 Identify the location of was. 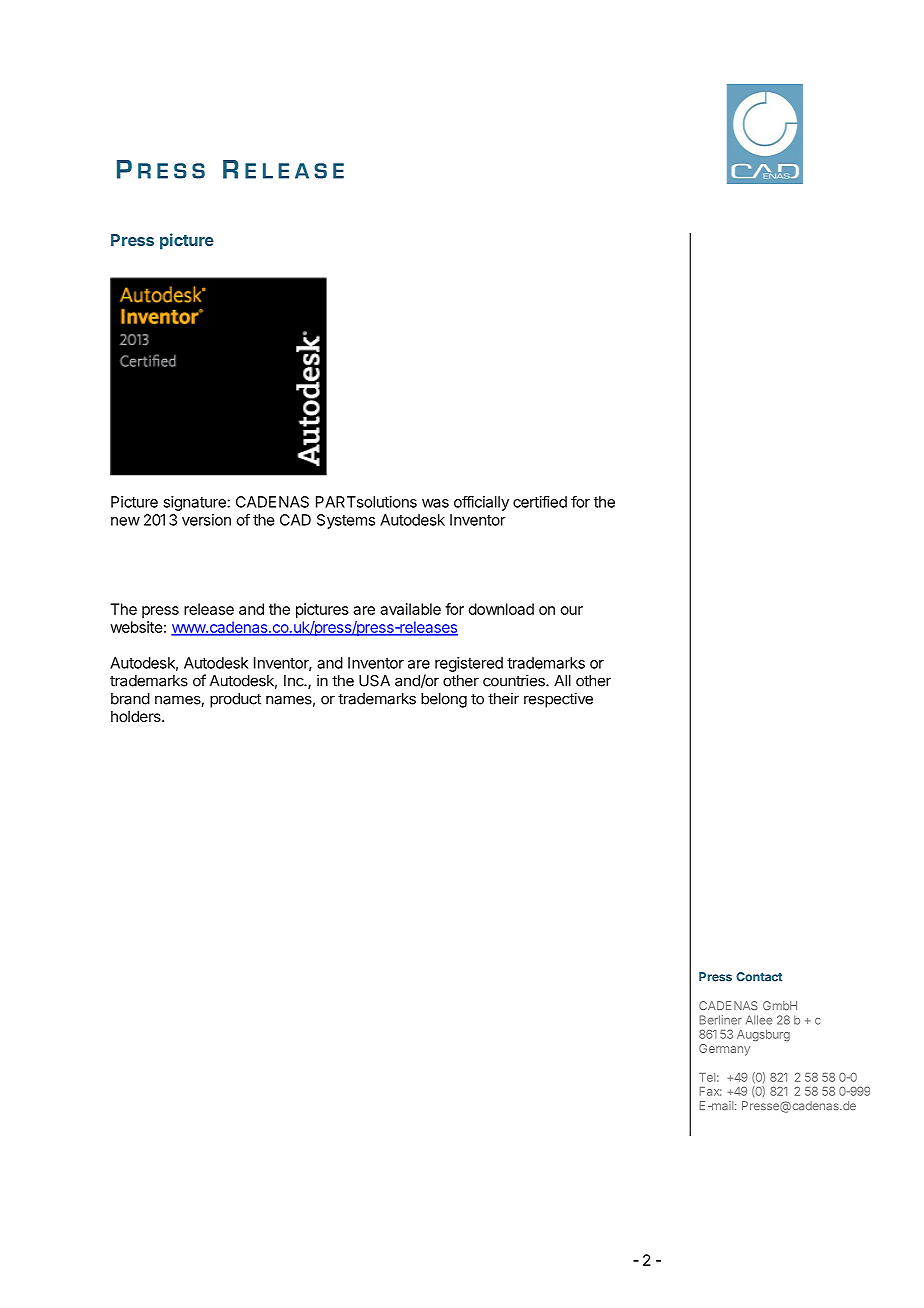
(435, 503).
